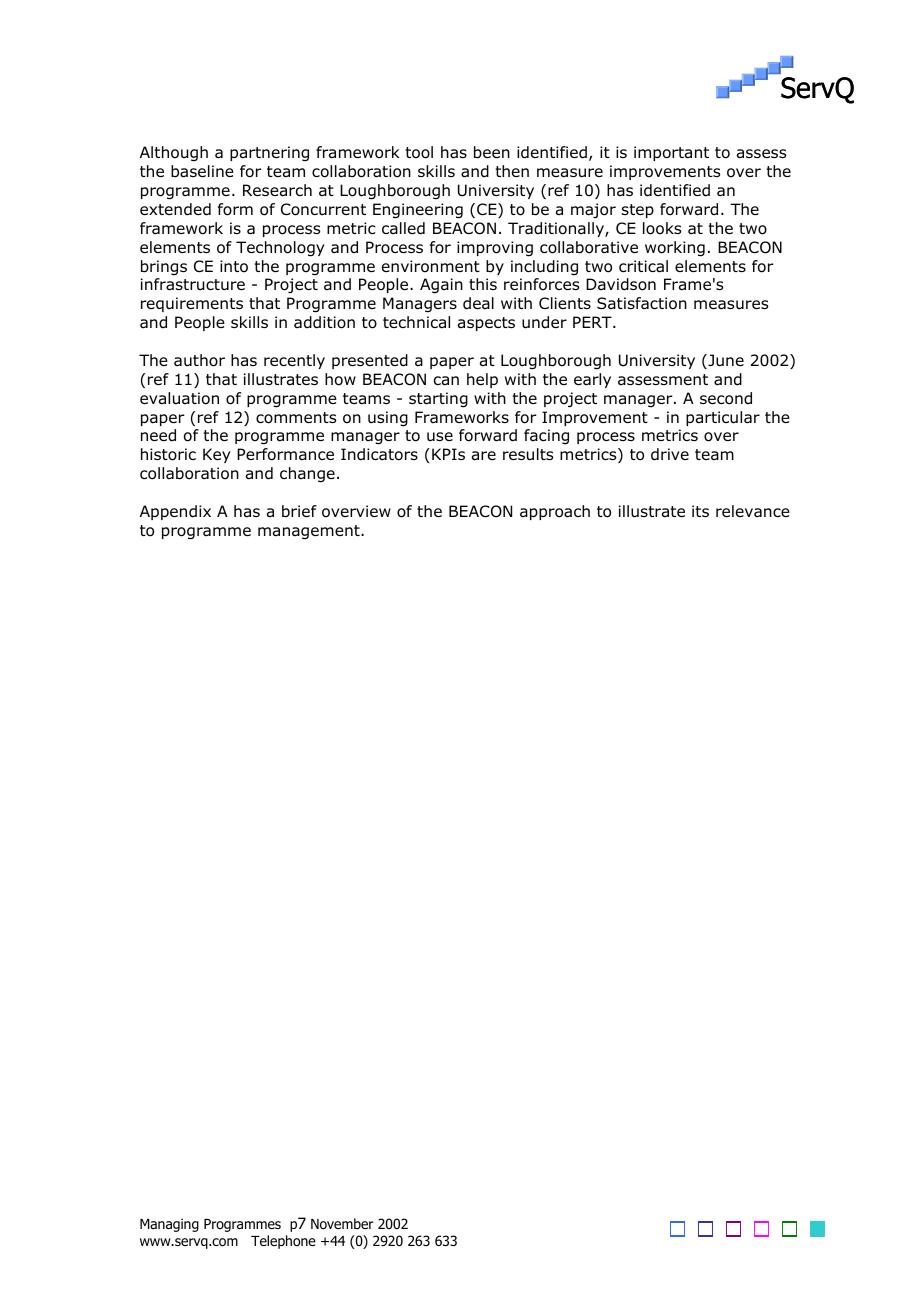  Describe the element at coordinates (484, 456) in the screenshot. I see `are` at that location.
